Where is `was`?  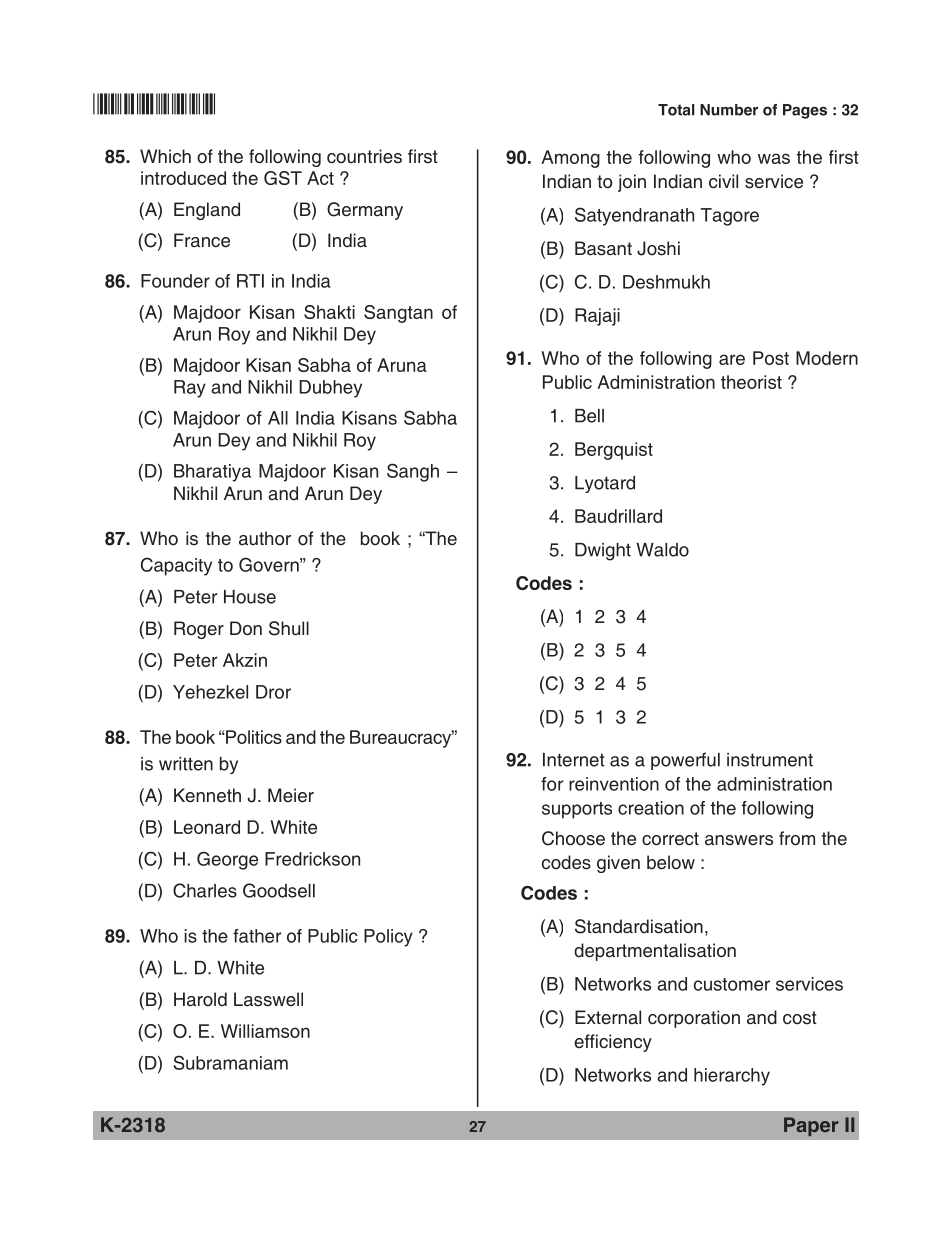 was is located at coordinates (774, 158).
